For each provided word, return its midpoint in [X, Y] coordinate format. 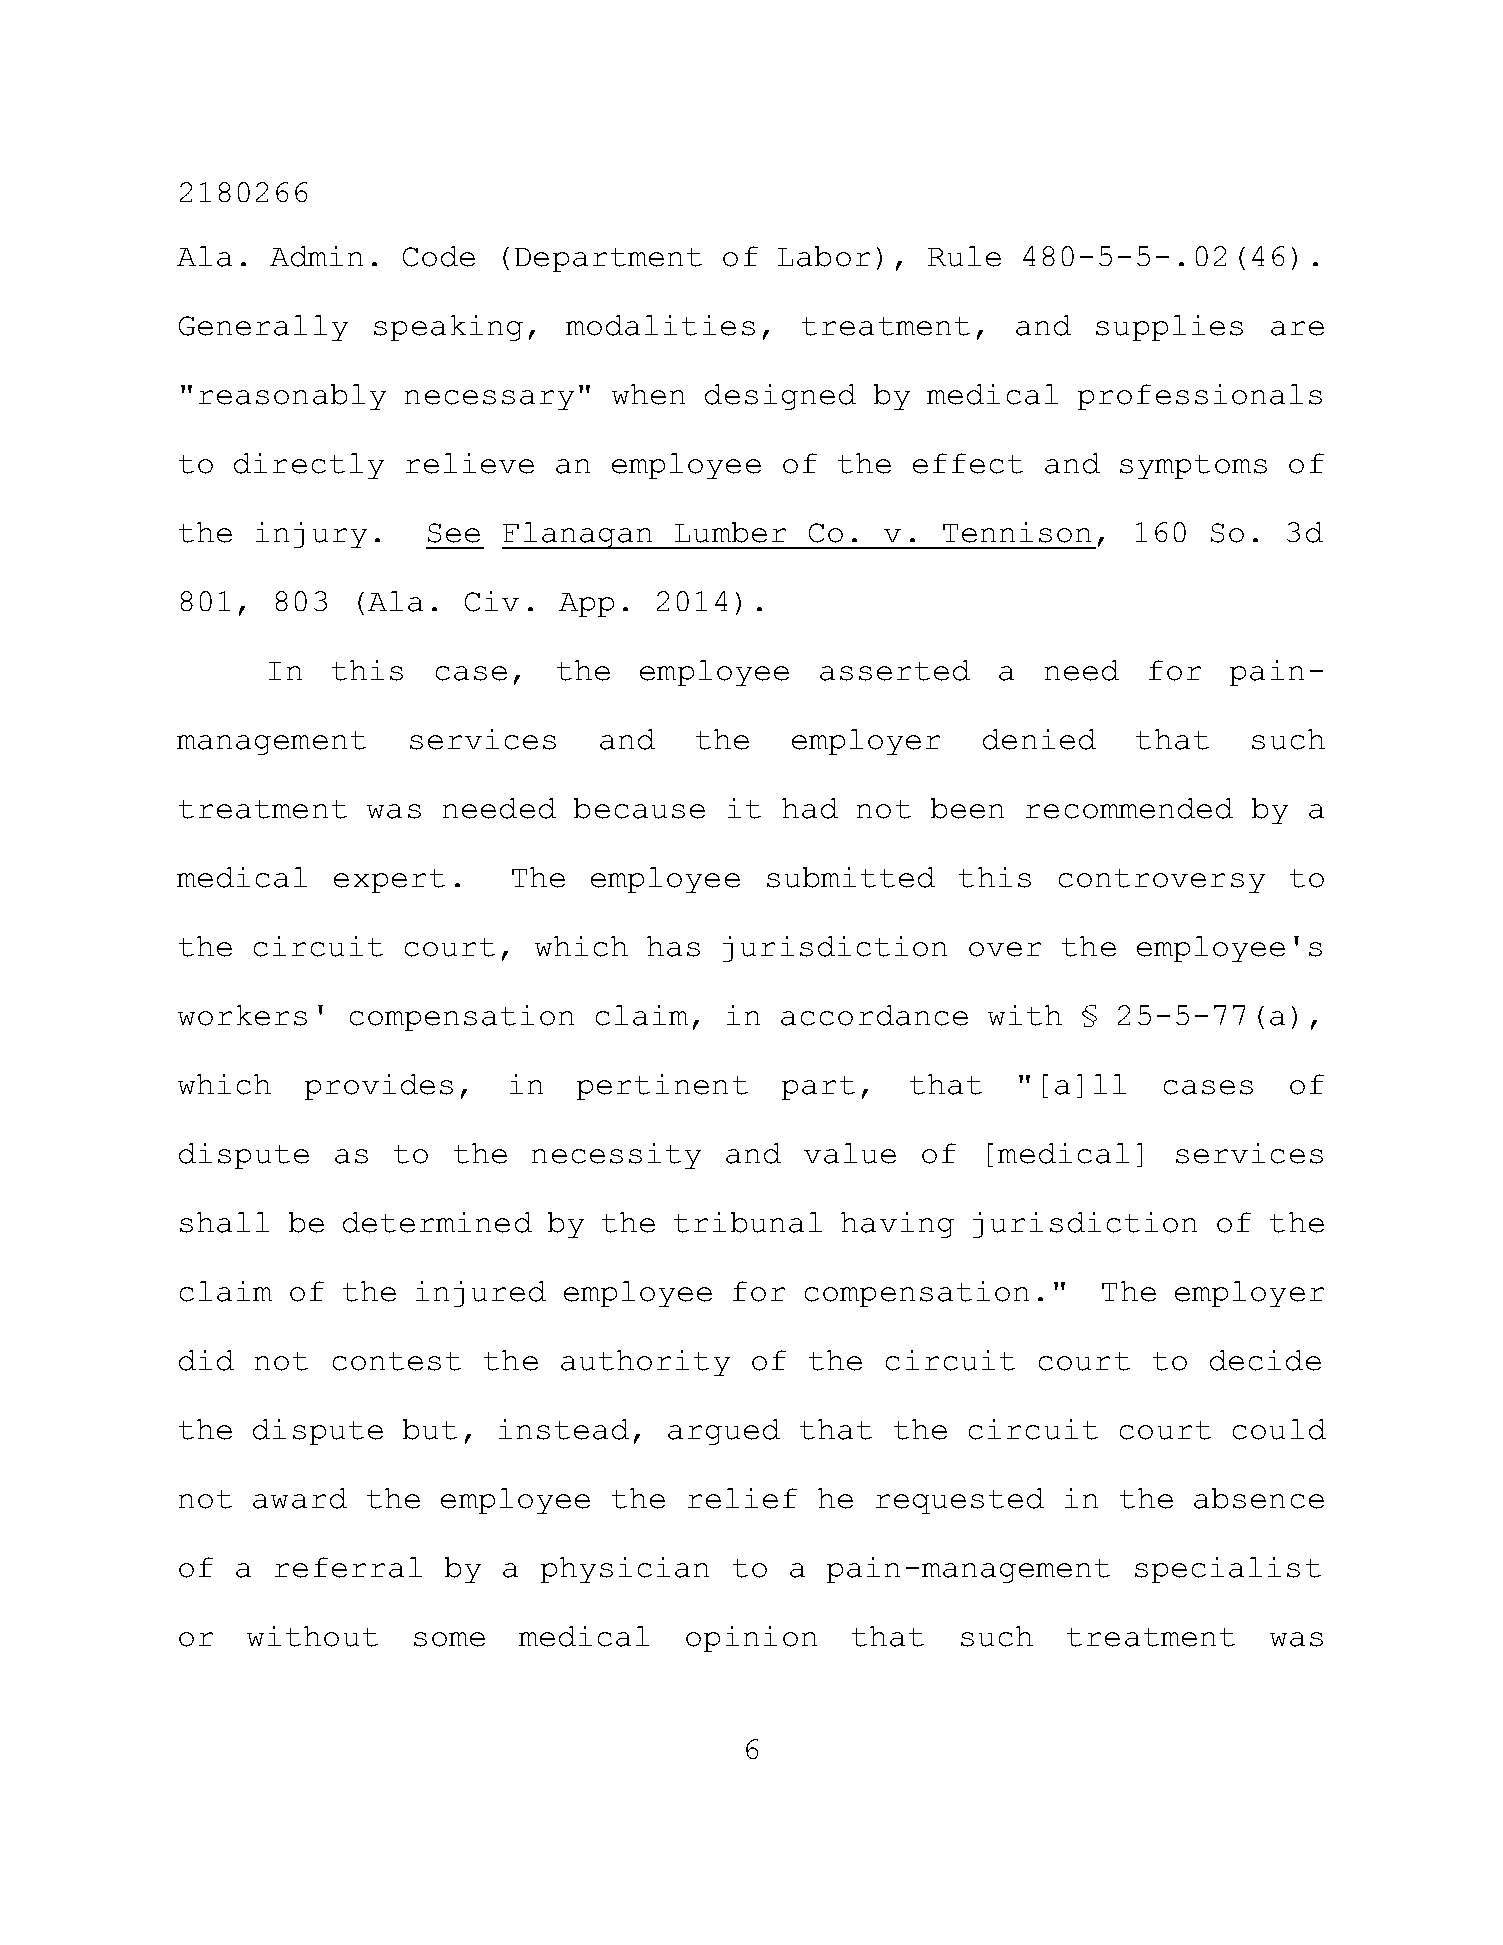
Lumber [730, 532]
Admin [316, 256]
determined [437, 1222]
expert [389, 881]
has [673, 946]
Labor [824, 256]
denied [1039, 739]
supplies [1169, 328]
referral [348, 1567]
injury [311, 535]
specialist [1228, 1570]
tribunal [748, 1222]
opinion [751, 1639]
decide [1265, 1360]
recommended [1129, 808]
